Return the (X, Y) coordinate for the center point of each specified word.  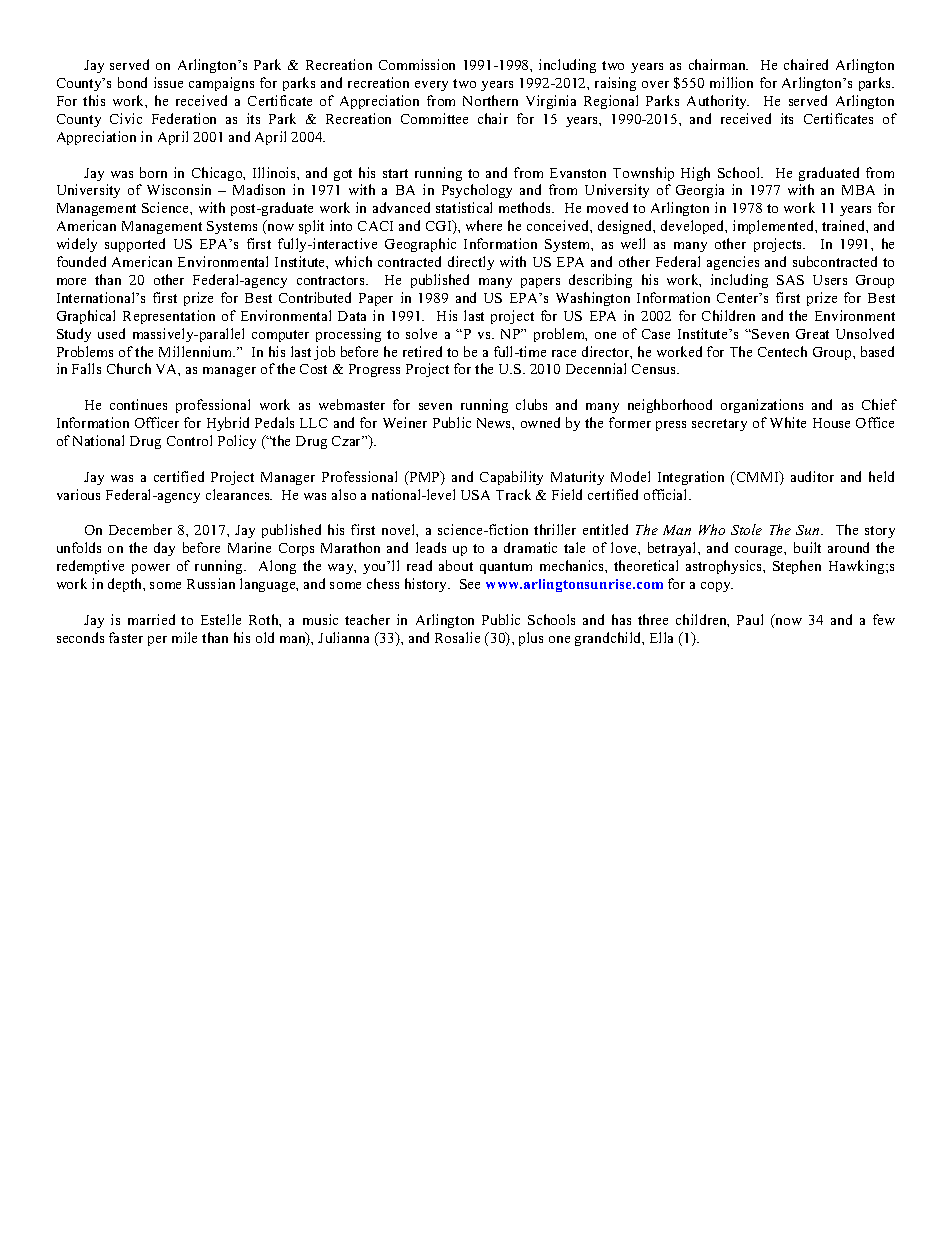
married (151, 619)
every (431, 86)
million (731, 82)
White (788, 422)
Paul (750, 619)
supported (135, 245)
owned (540, 422)
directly (471, 263)
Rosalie (457, 637)
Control (189, 440)
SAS (790, 280)
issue (168, 82)
